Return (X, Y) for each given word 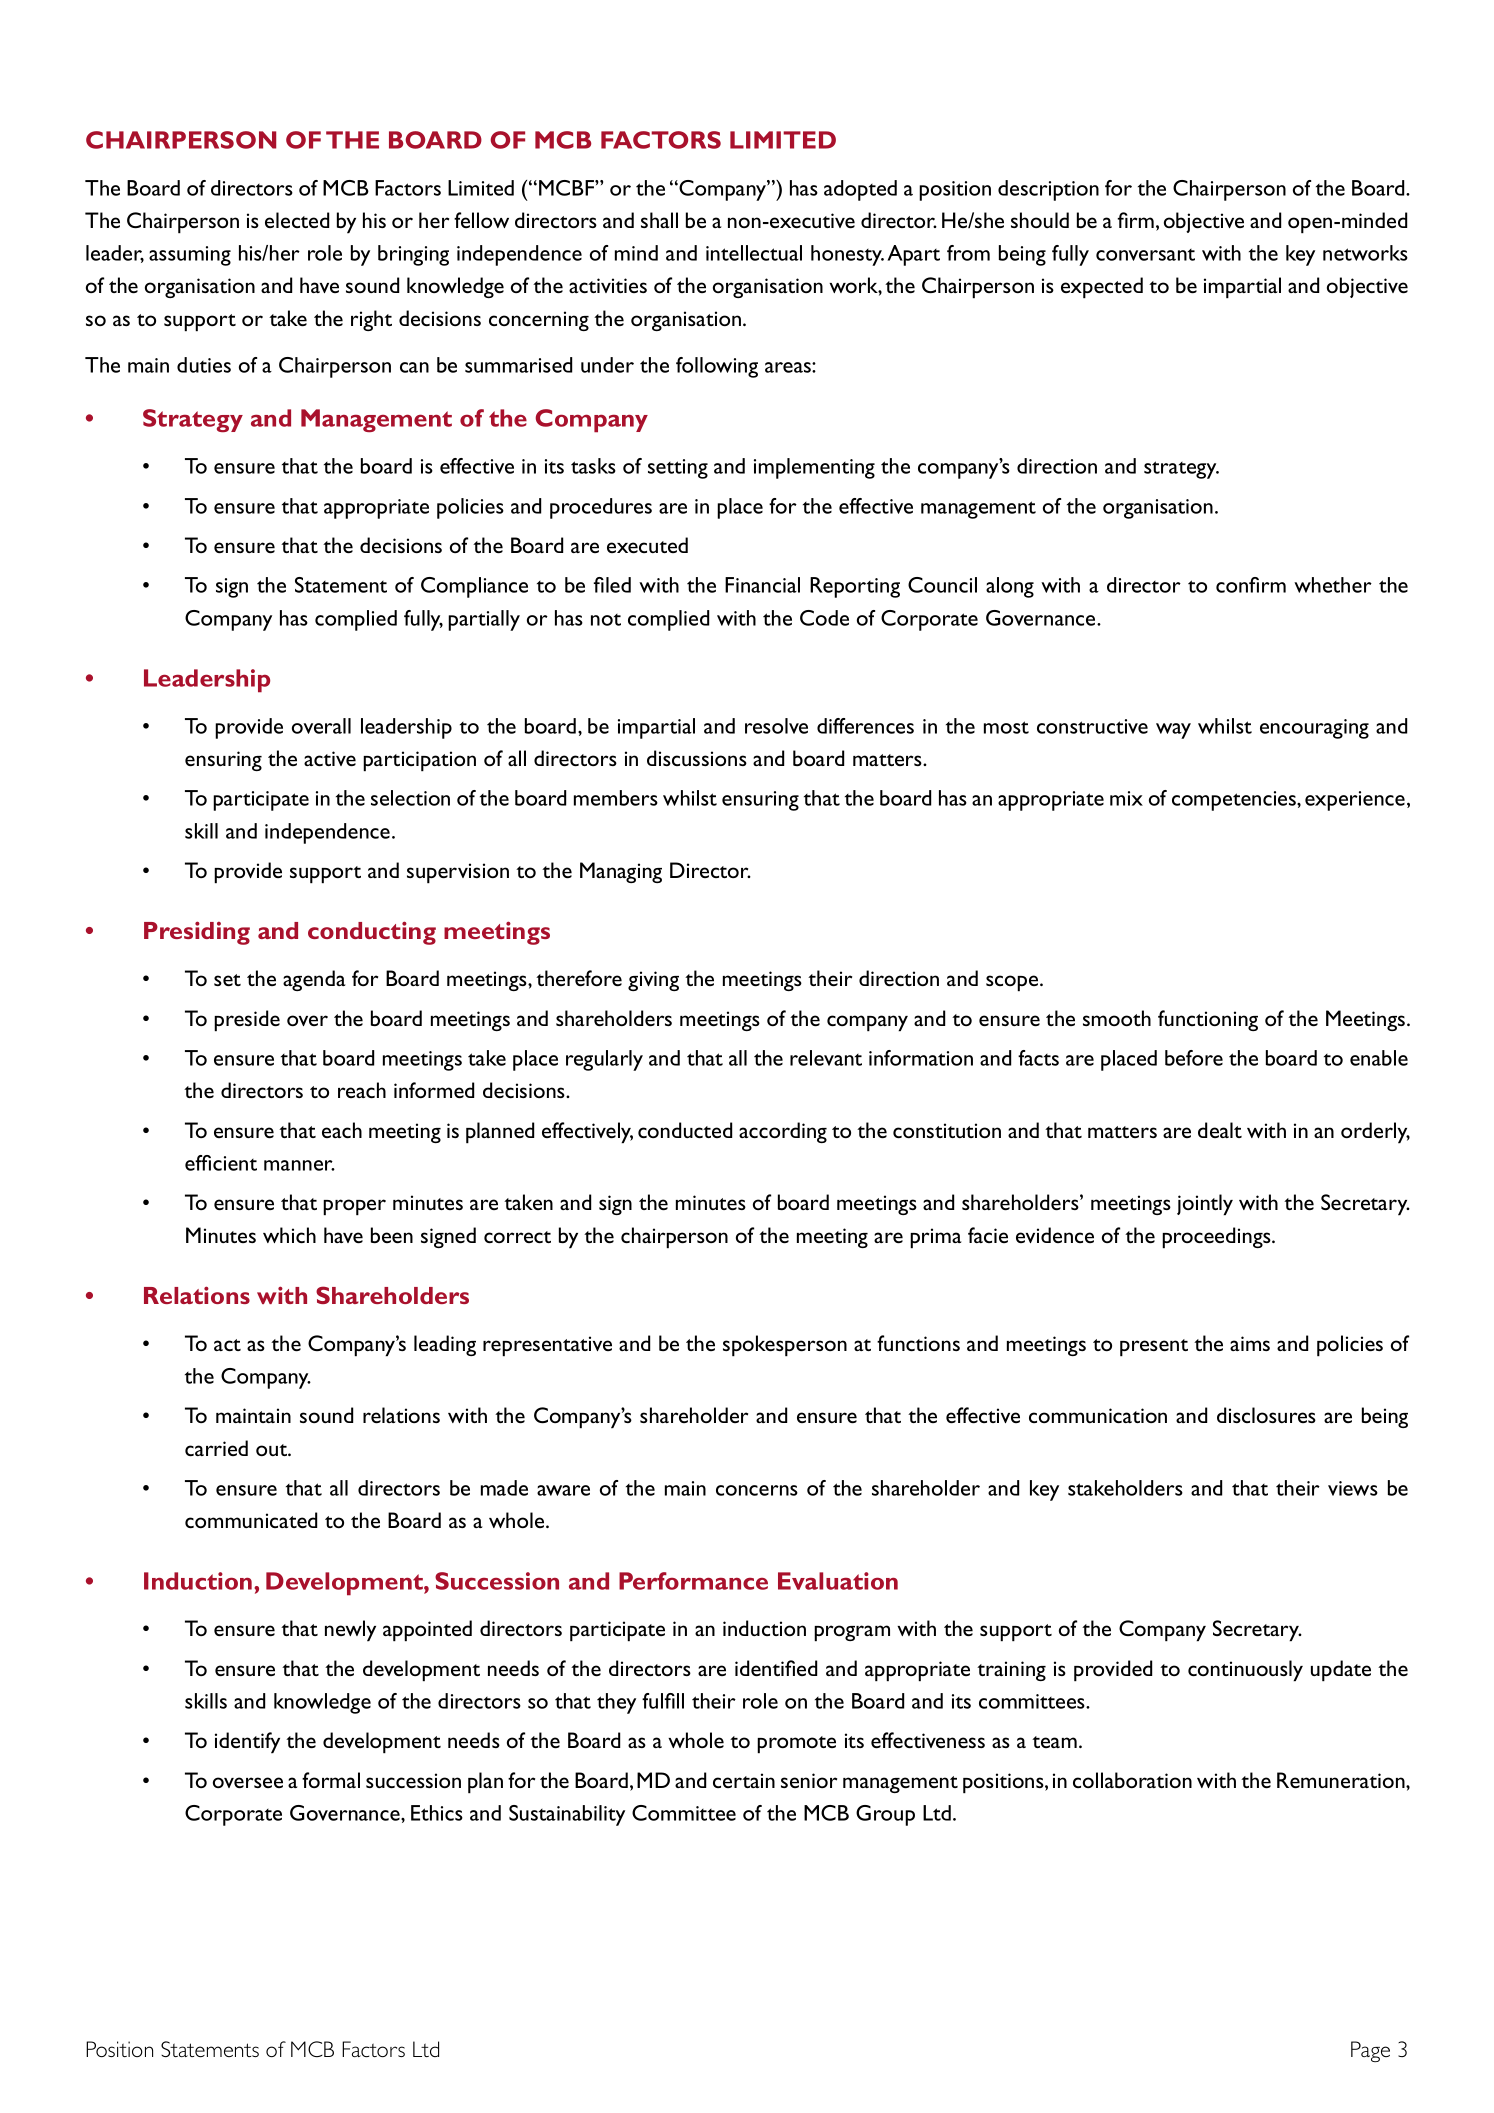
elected (297, 220)
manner (299, 1165)
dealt (1220, 1130)
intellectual (754, 253)
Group (885, 1815)
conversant (1145, 255)
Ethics (437, 1813)
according (783, 1132)
